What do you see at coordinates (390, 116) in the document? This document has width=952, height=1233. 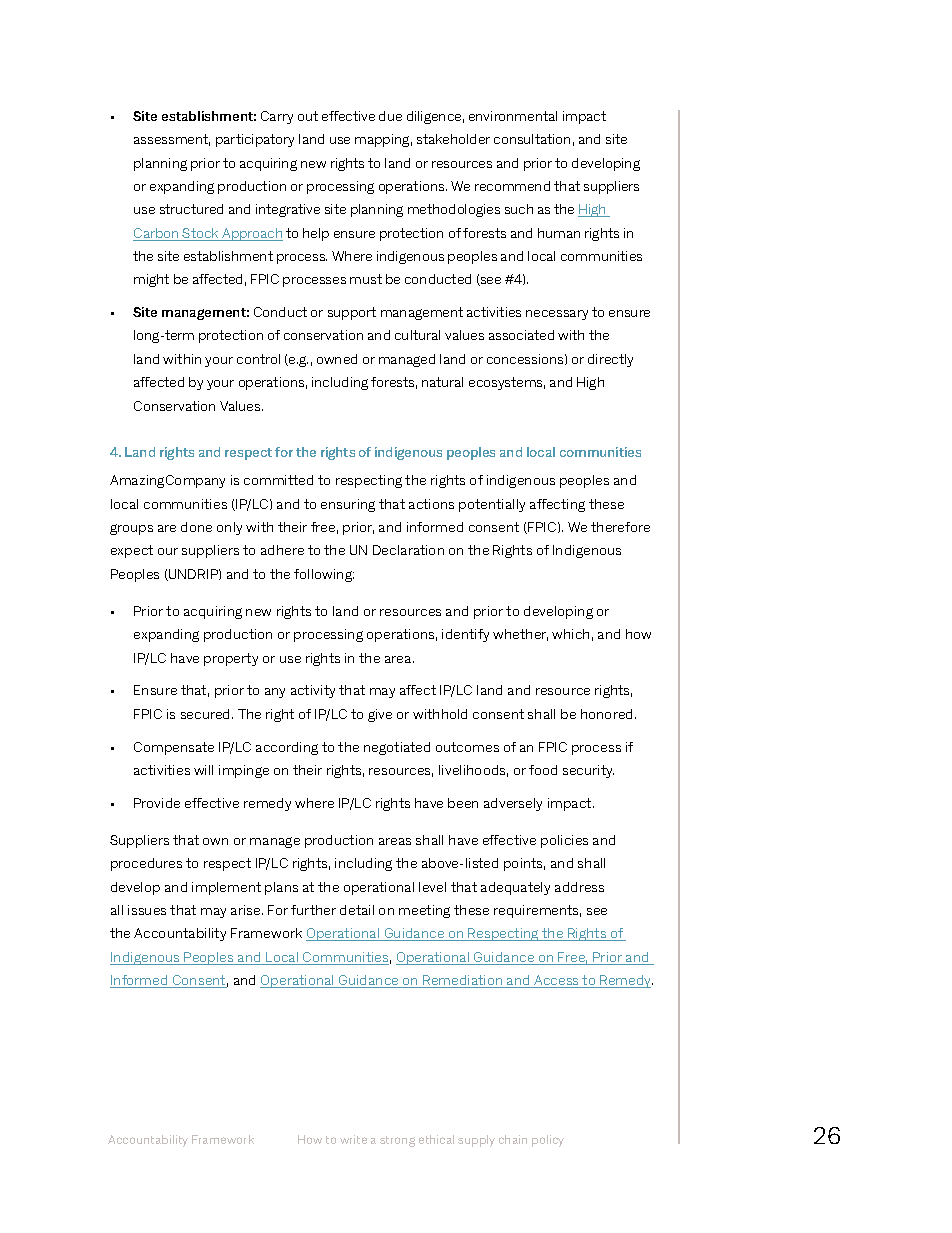 I see `due` at bounding box center [390, 116].
